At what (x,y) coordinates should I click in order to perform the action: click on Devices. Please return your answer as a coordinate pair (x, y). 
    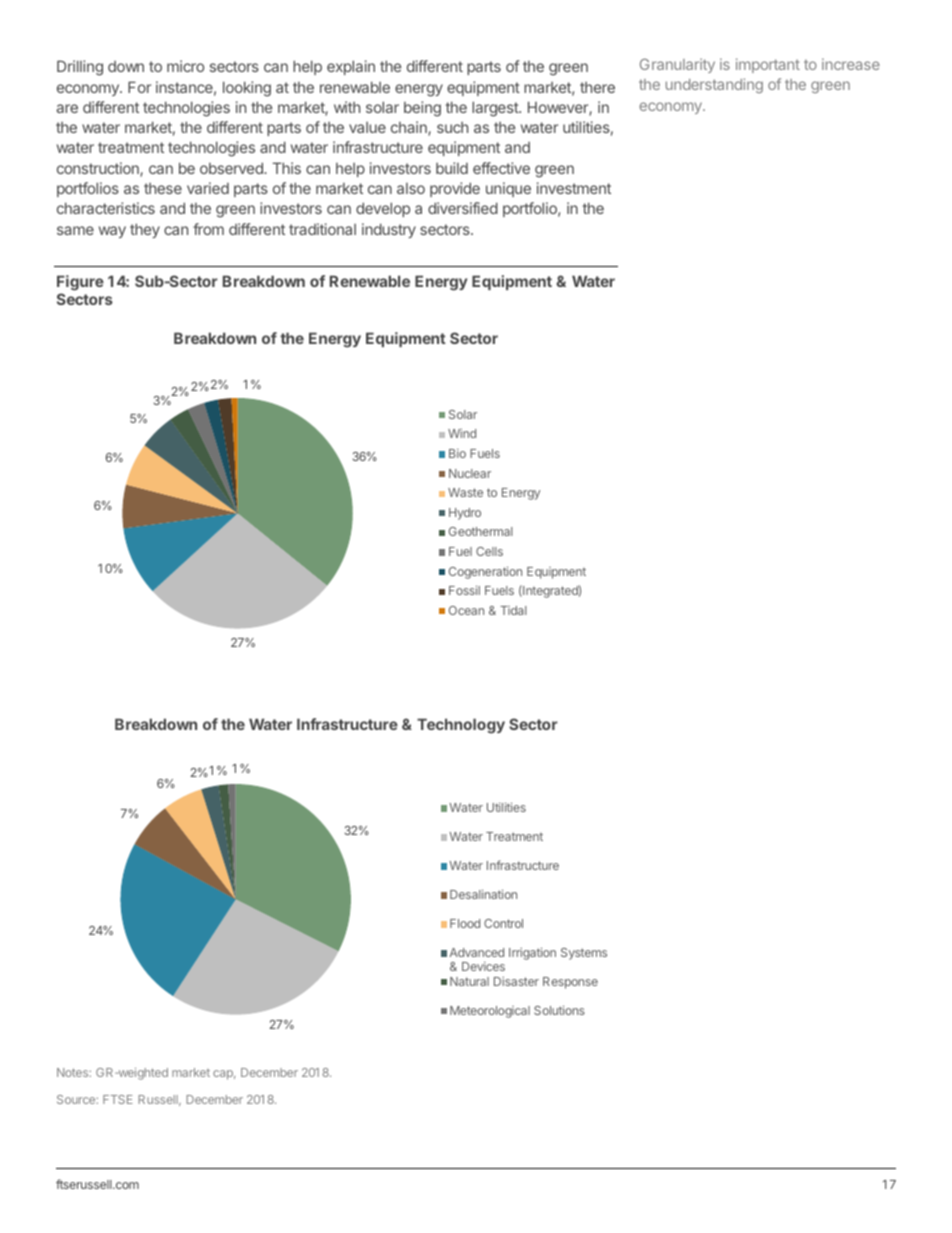
    Looking at the image, I should click on (483, 966).
